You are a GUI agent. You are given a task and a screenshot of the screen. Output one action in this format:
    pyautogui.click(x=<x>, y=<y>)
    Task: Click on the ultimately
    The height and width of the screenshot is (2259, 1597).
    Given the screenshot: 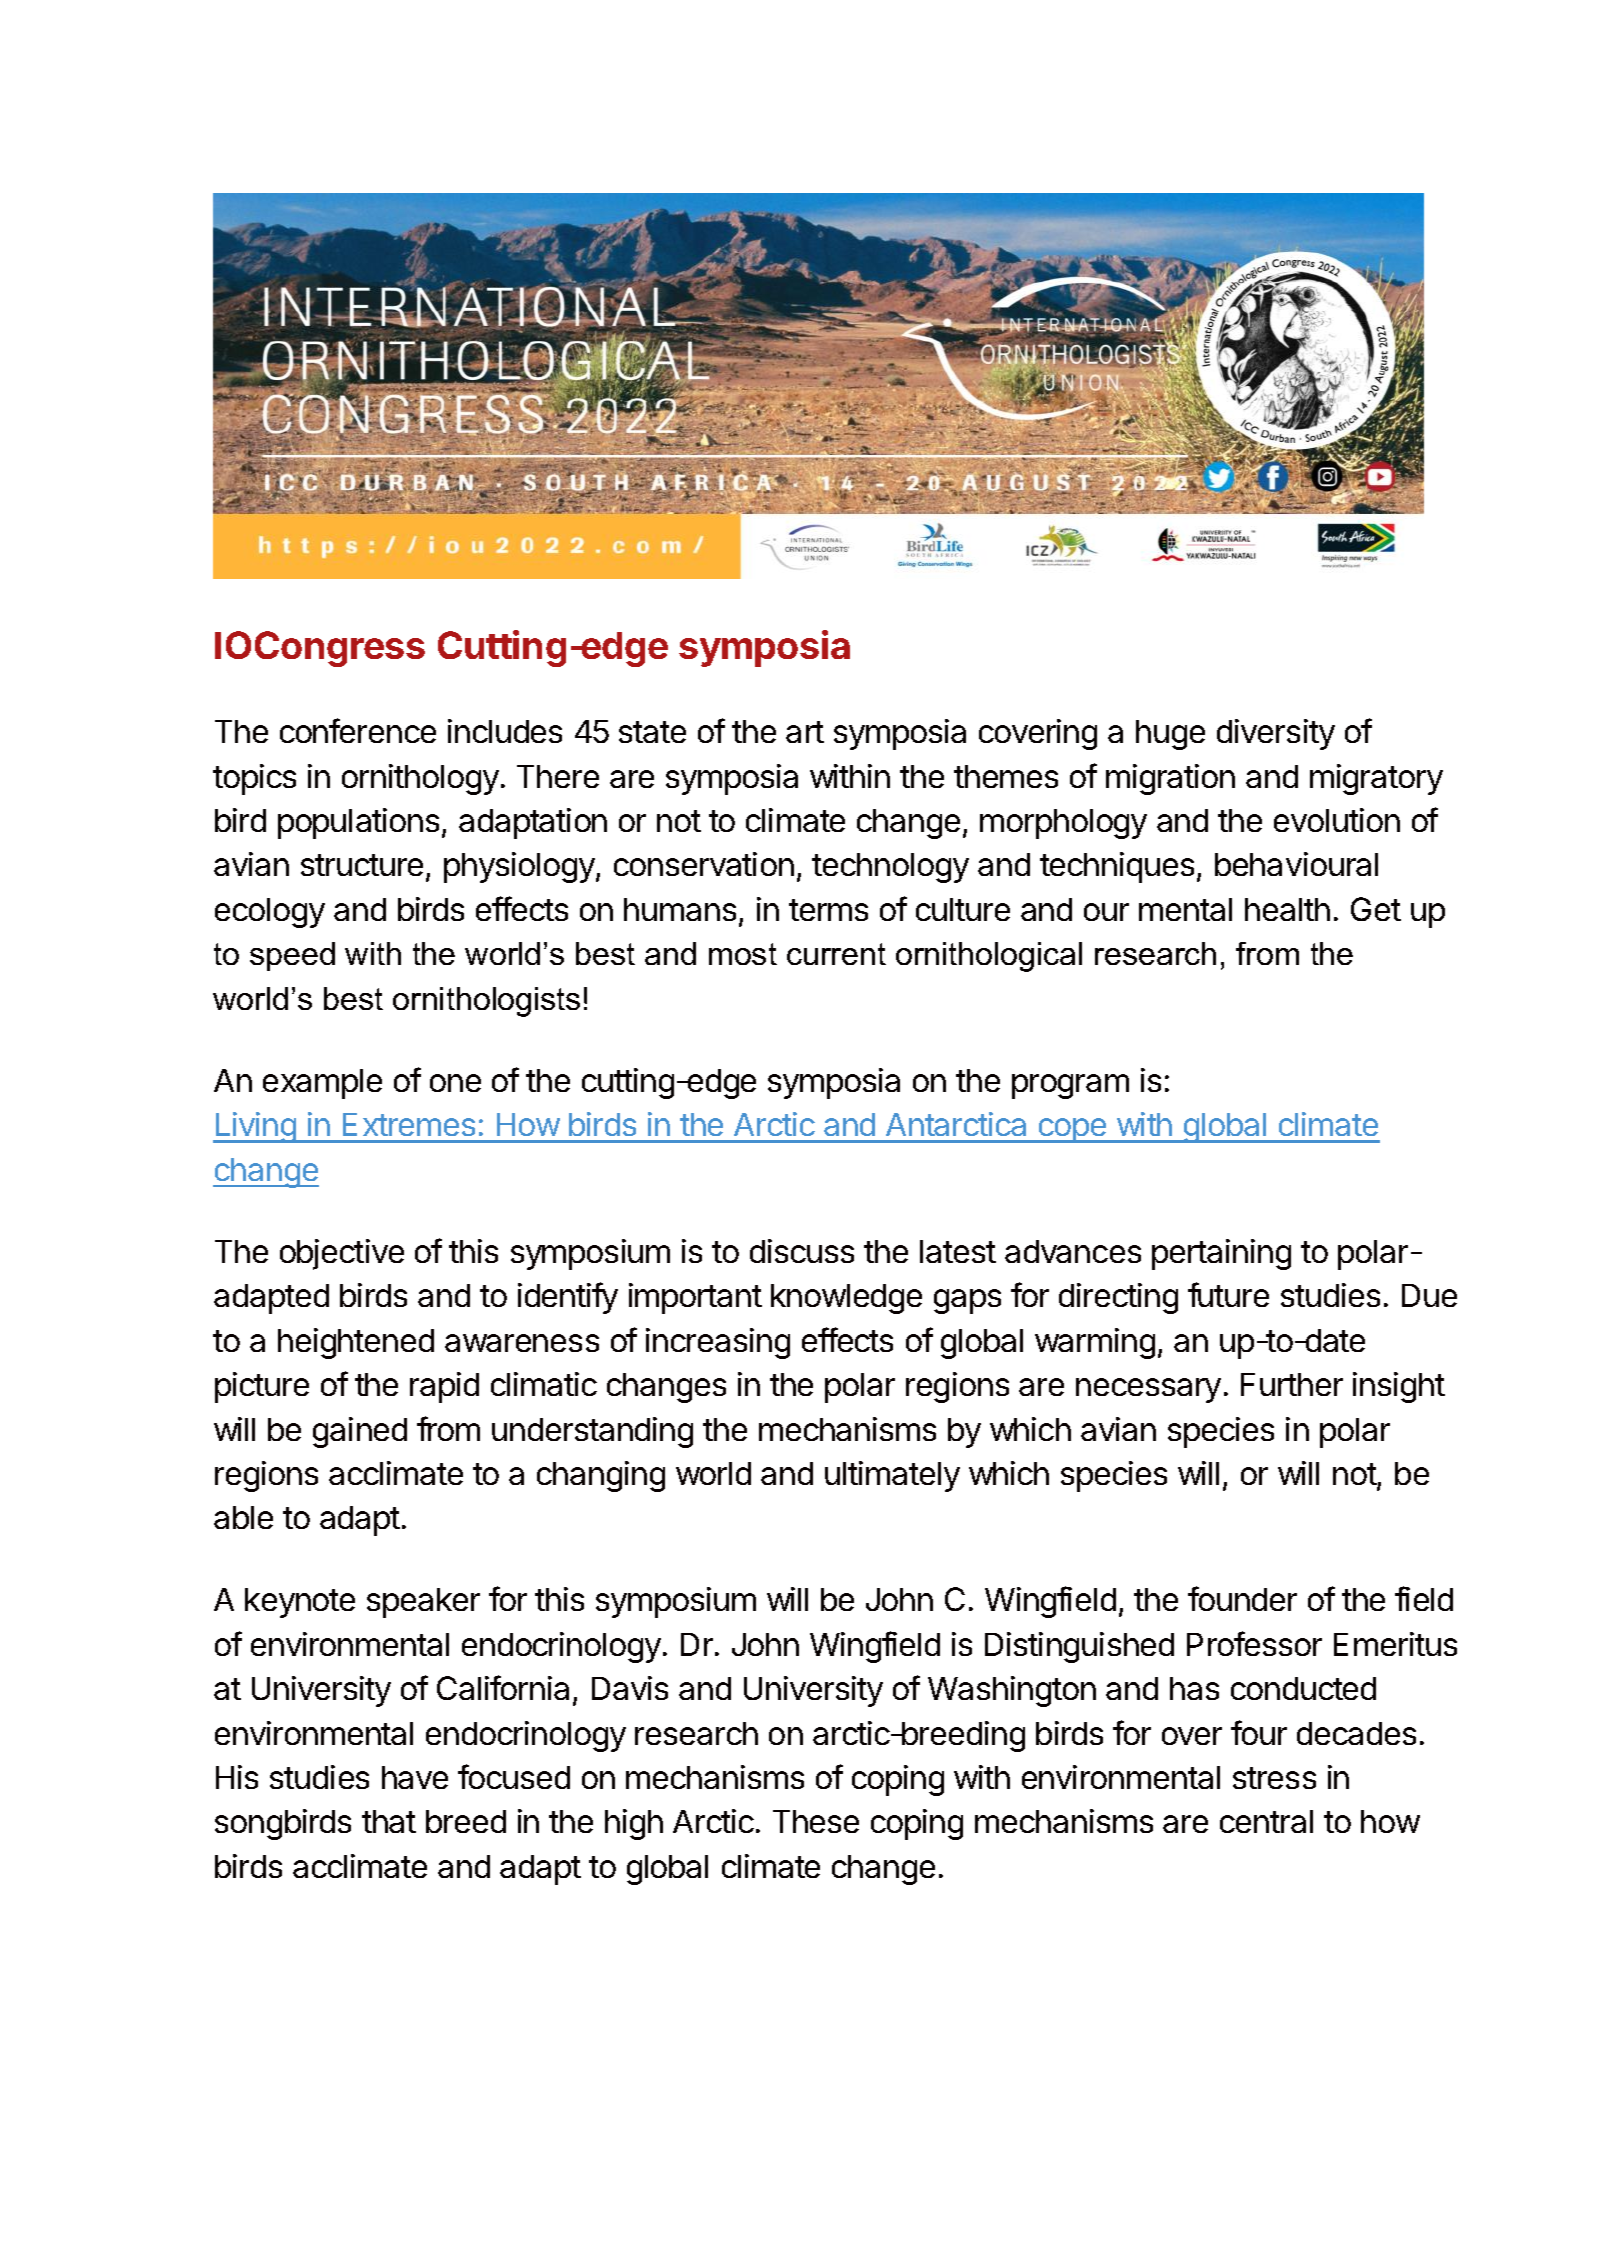 What is the action you would take?
    pyautogui.click(x=892, y=1476)
